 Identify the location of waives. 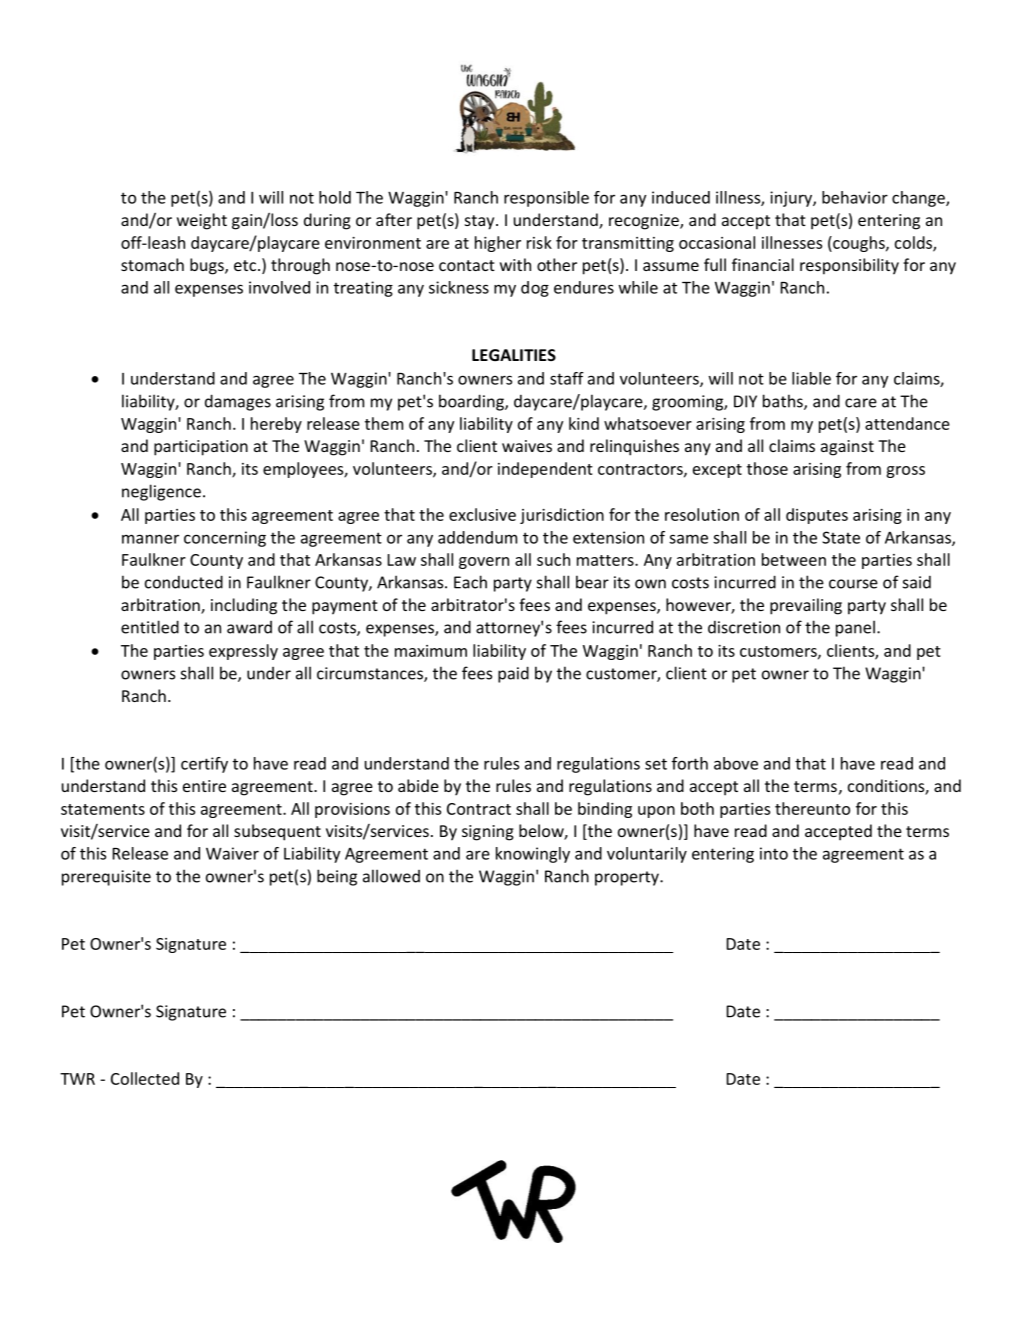
(527, 446).
